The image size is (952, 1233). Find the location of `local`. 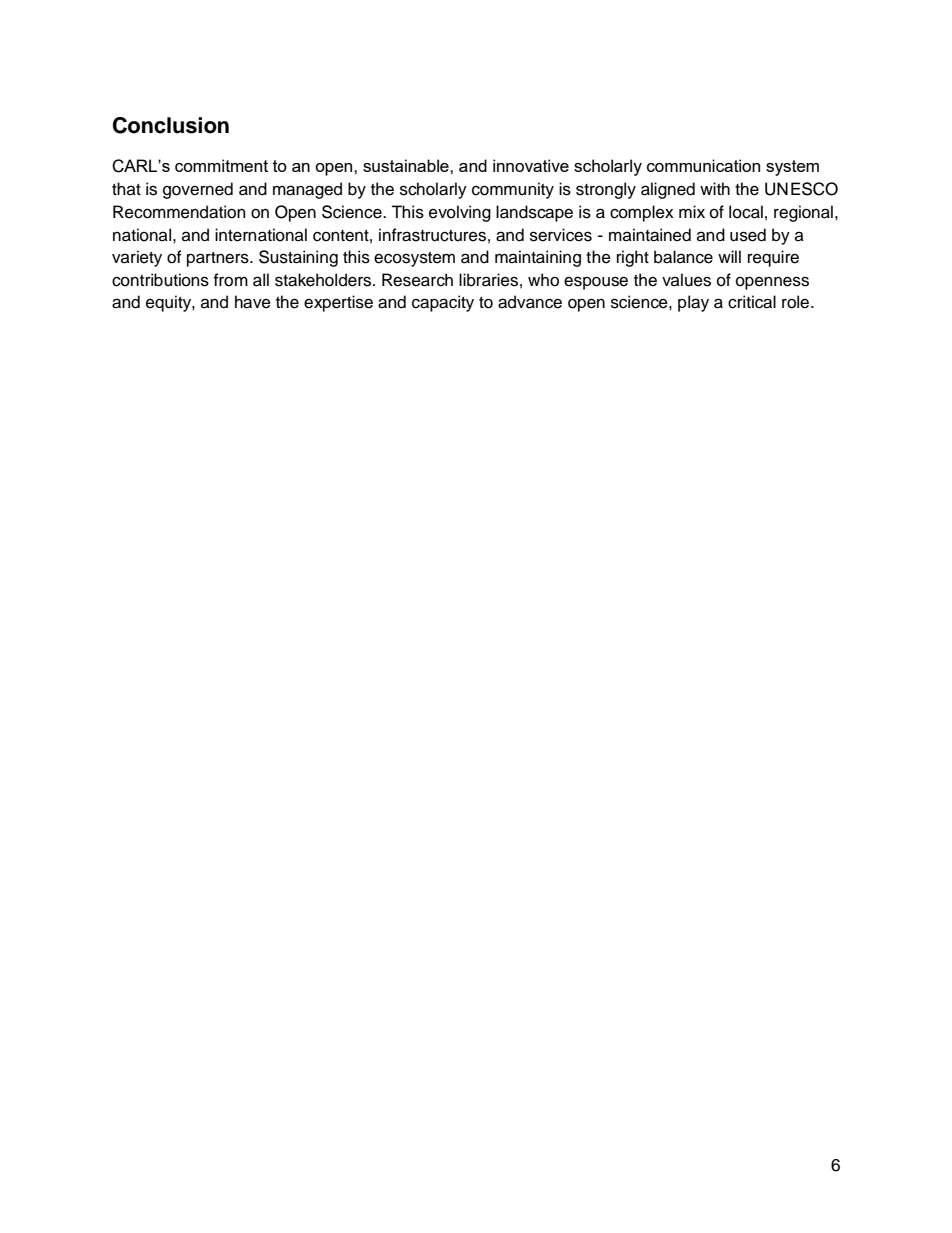

local is located at coordinates (746, 212).
